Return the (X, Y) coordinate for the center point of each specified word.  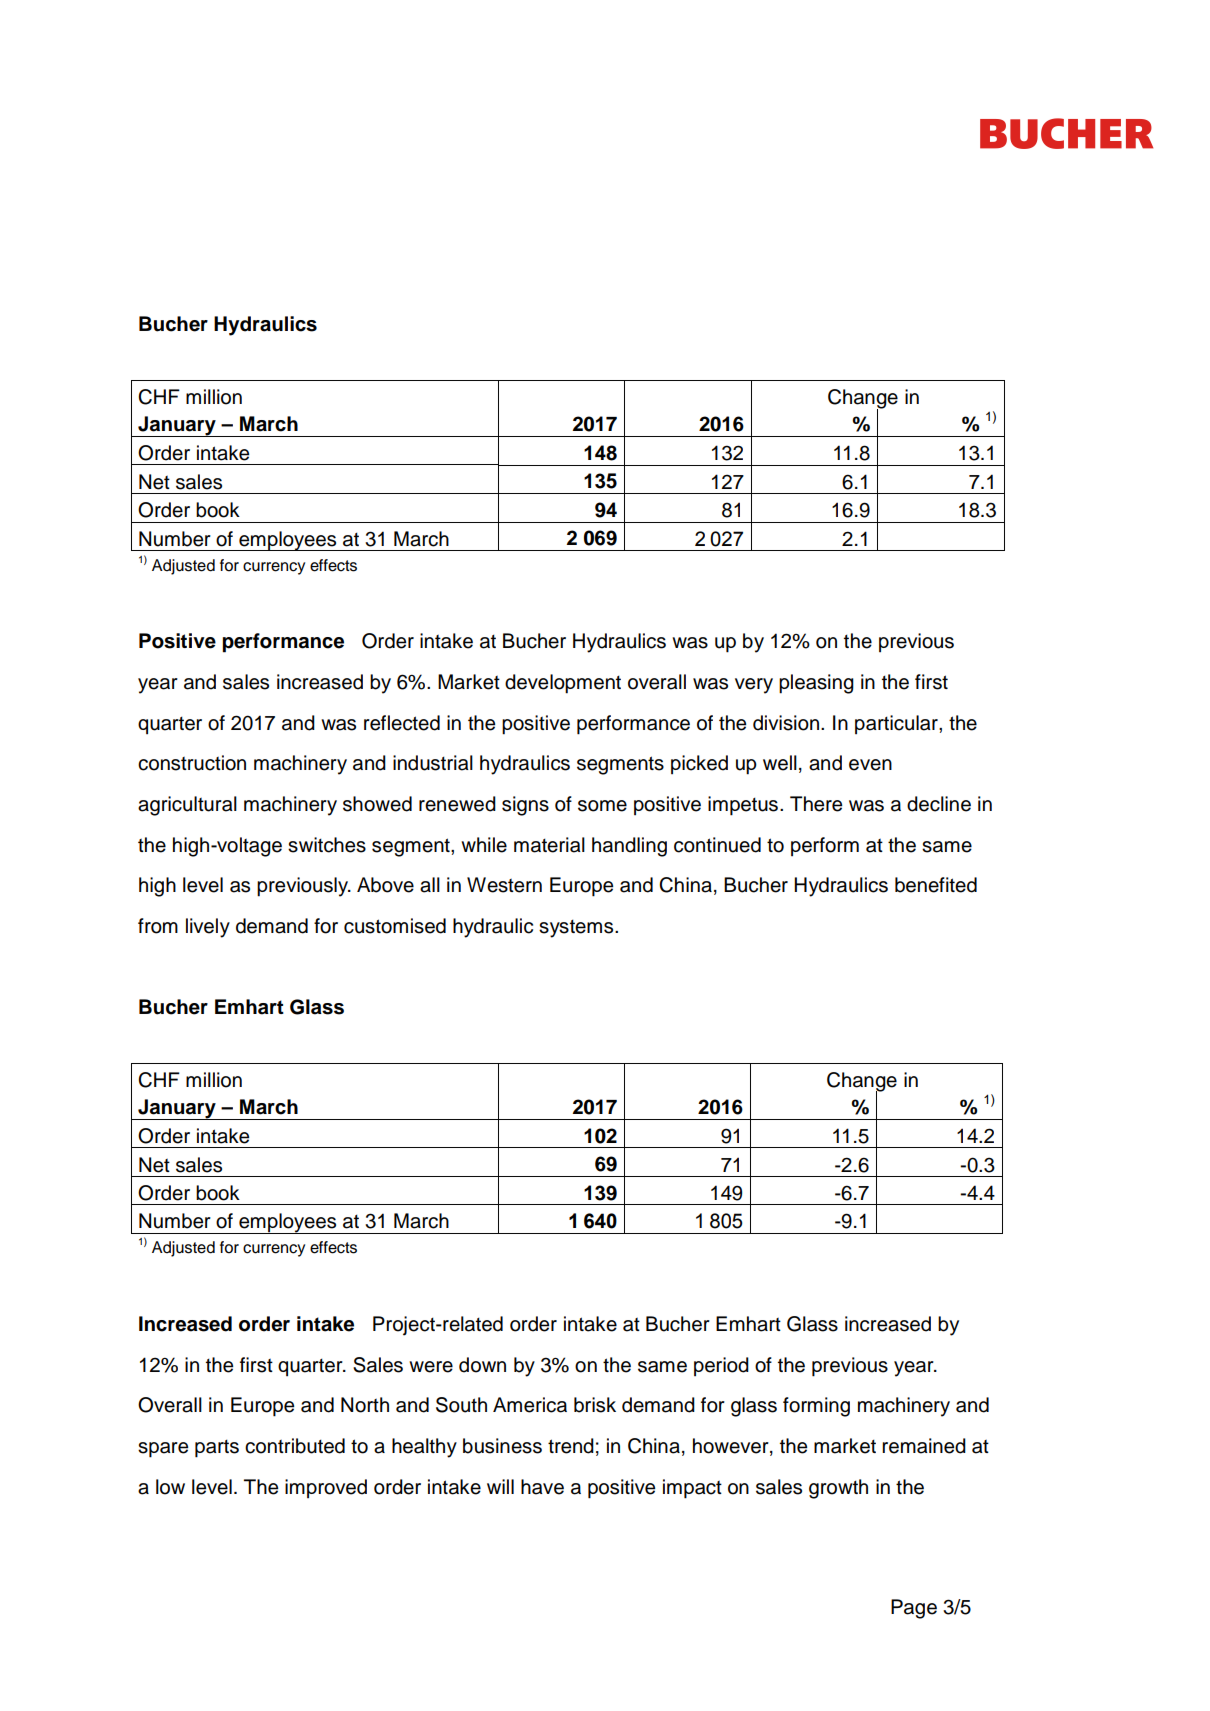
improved (326, 1488)
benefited (936, 885)
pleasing (816, 684)
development (563, 684)
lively (208, 928)
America (530, 1405)
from (158, 926)
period (721, 1366)
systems (577, 929)
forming (816, 1407)
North (365, 1405)
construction (192, 763)
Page (914, 1609)
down (482, 1365)
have (542, 1487)
